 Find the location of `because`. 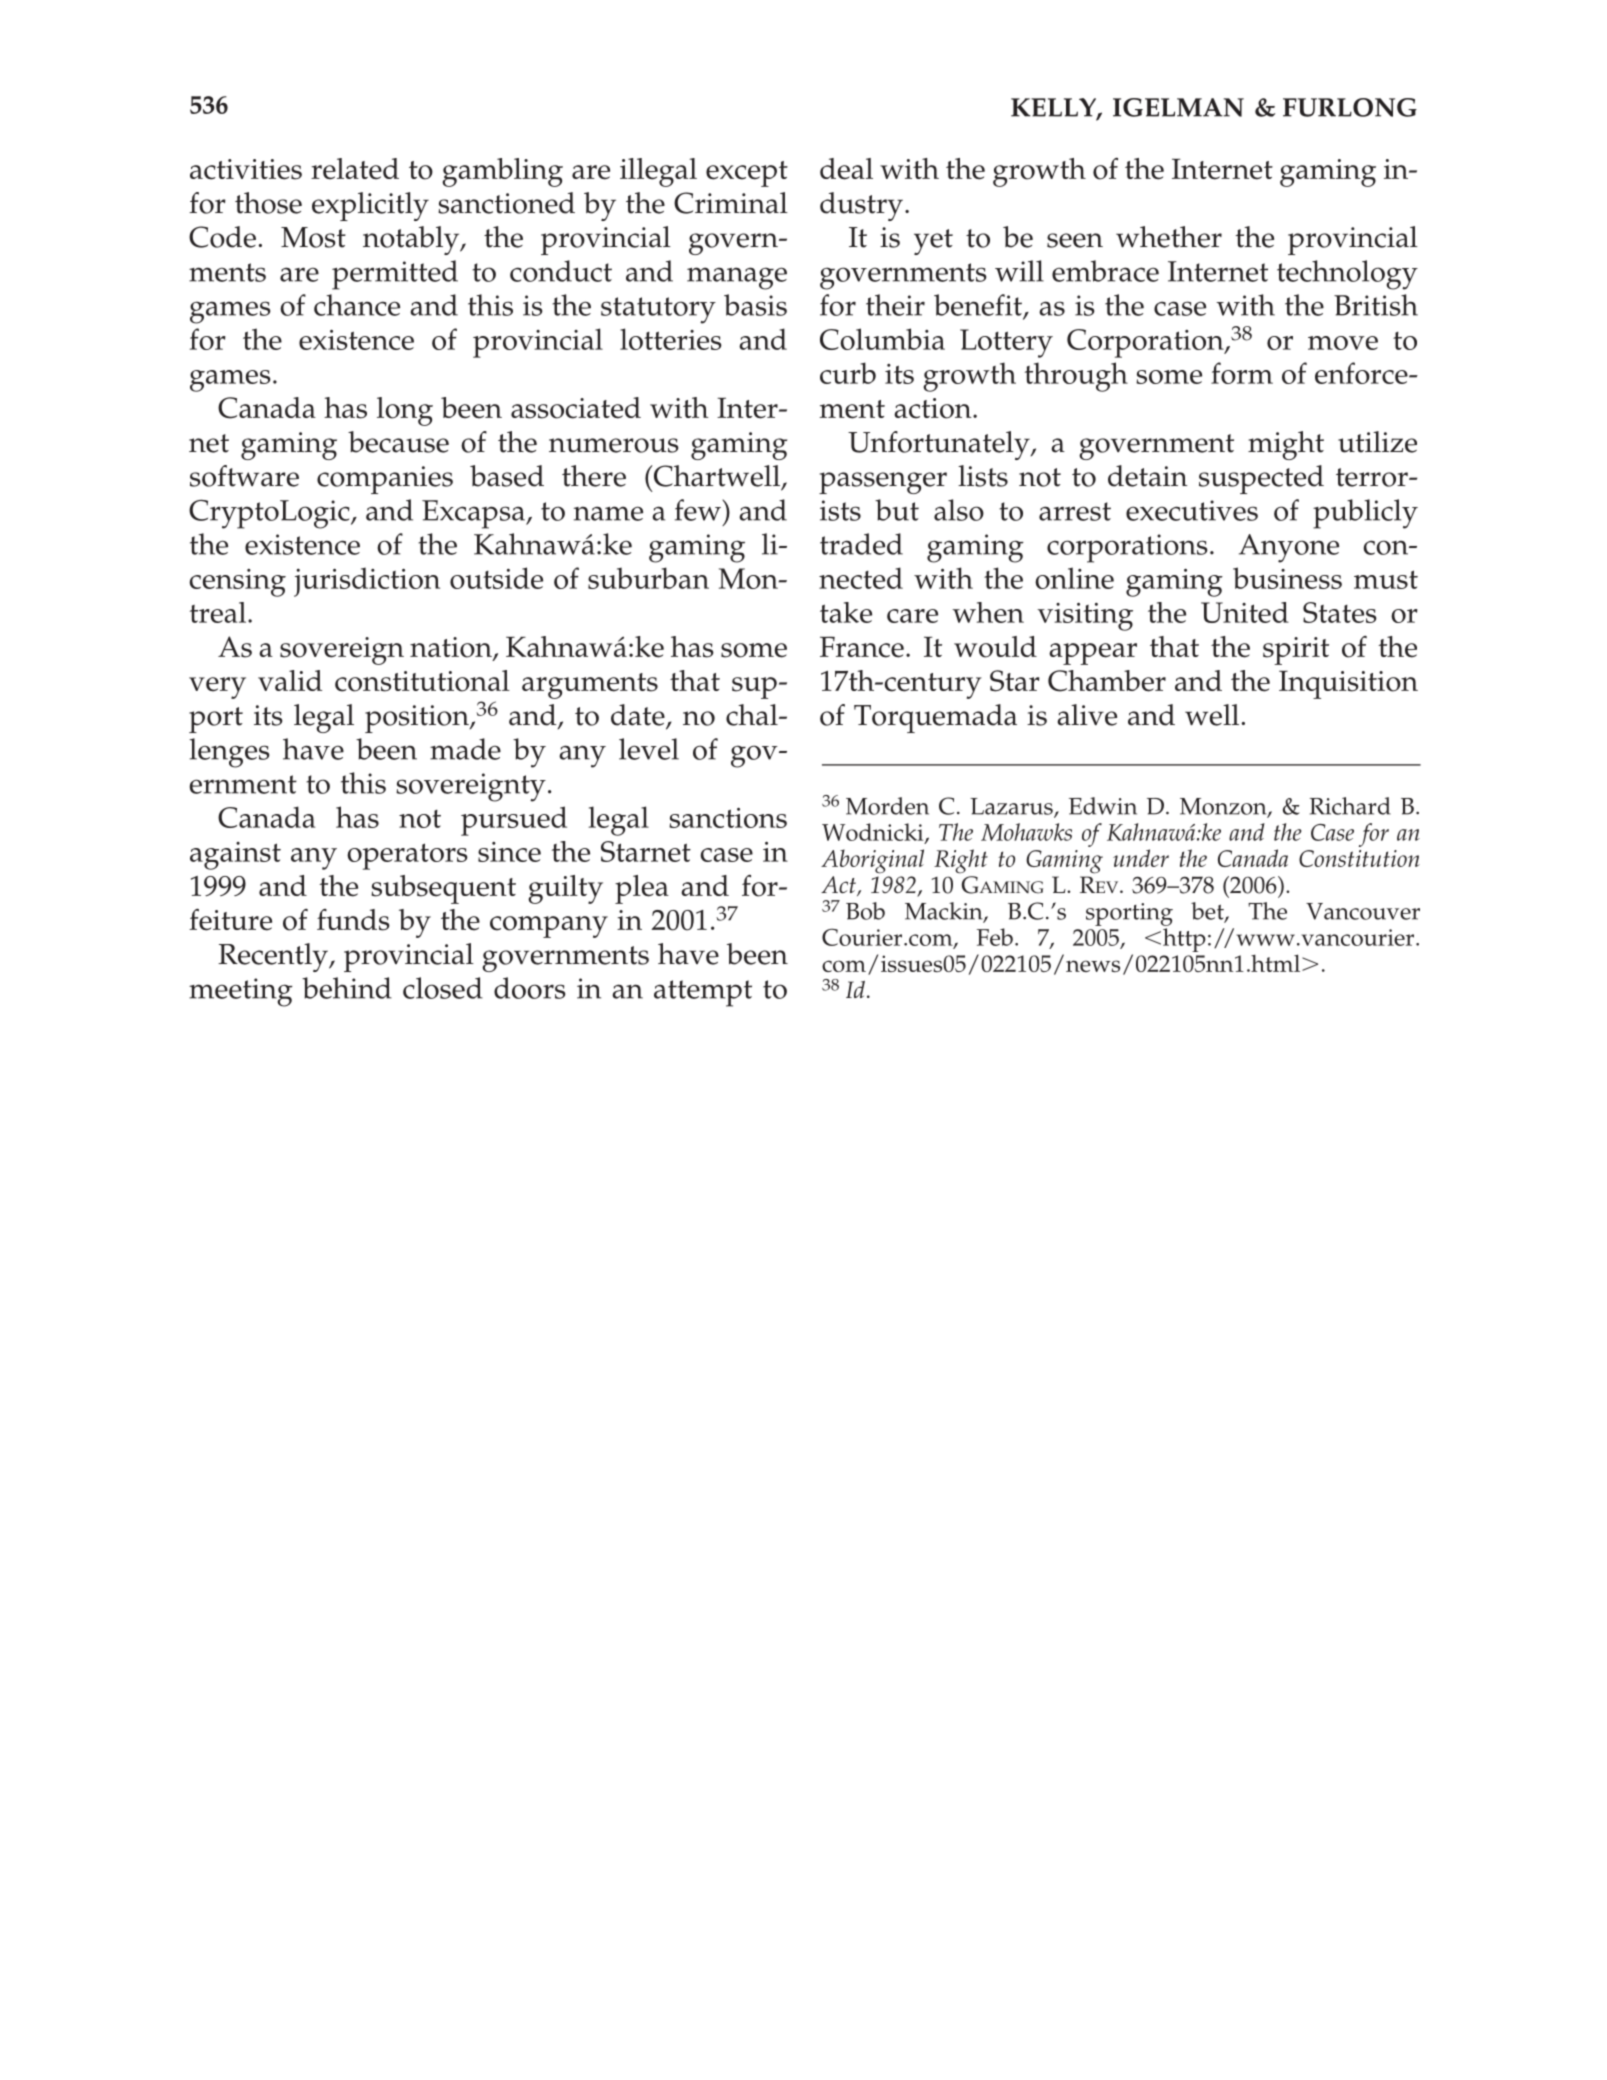

because is located at coordinates (398, 442).
